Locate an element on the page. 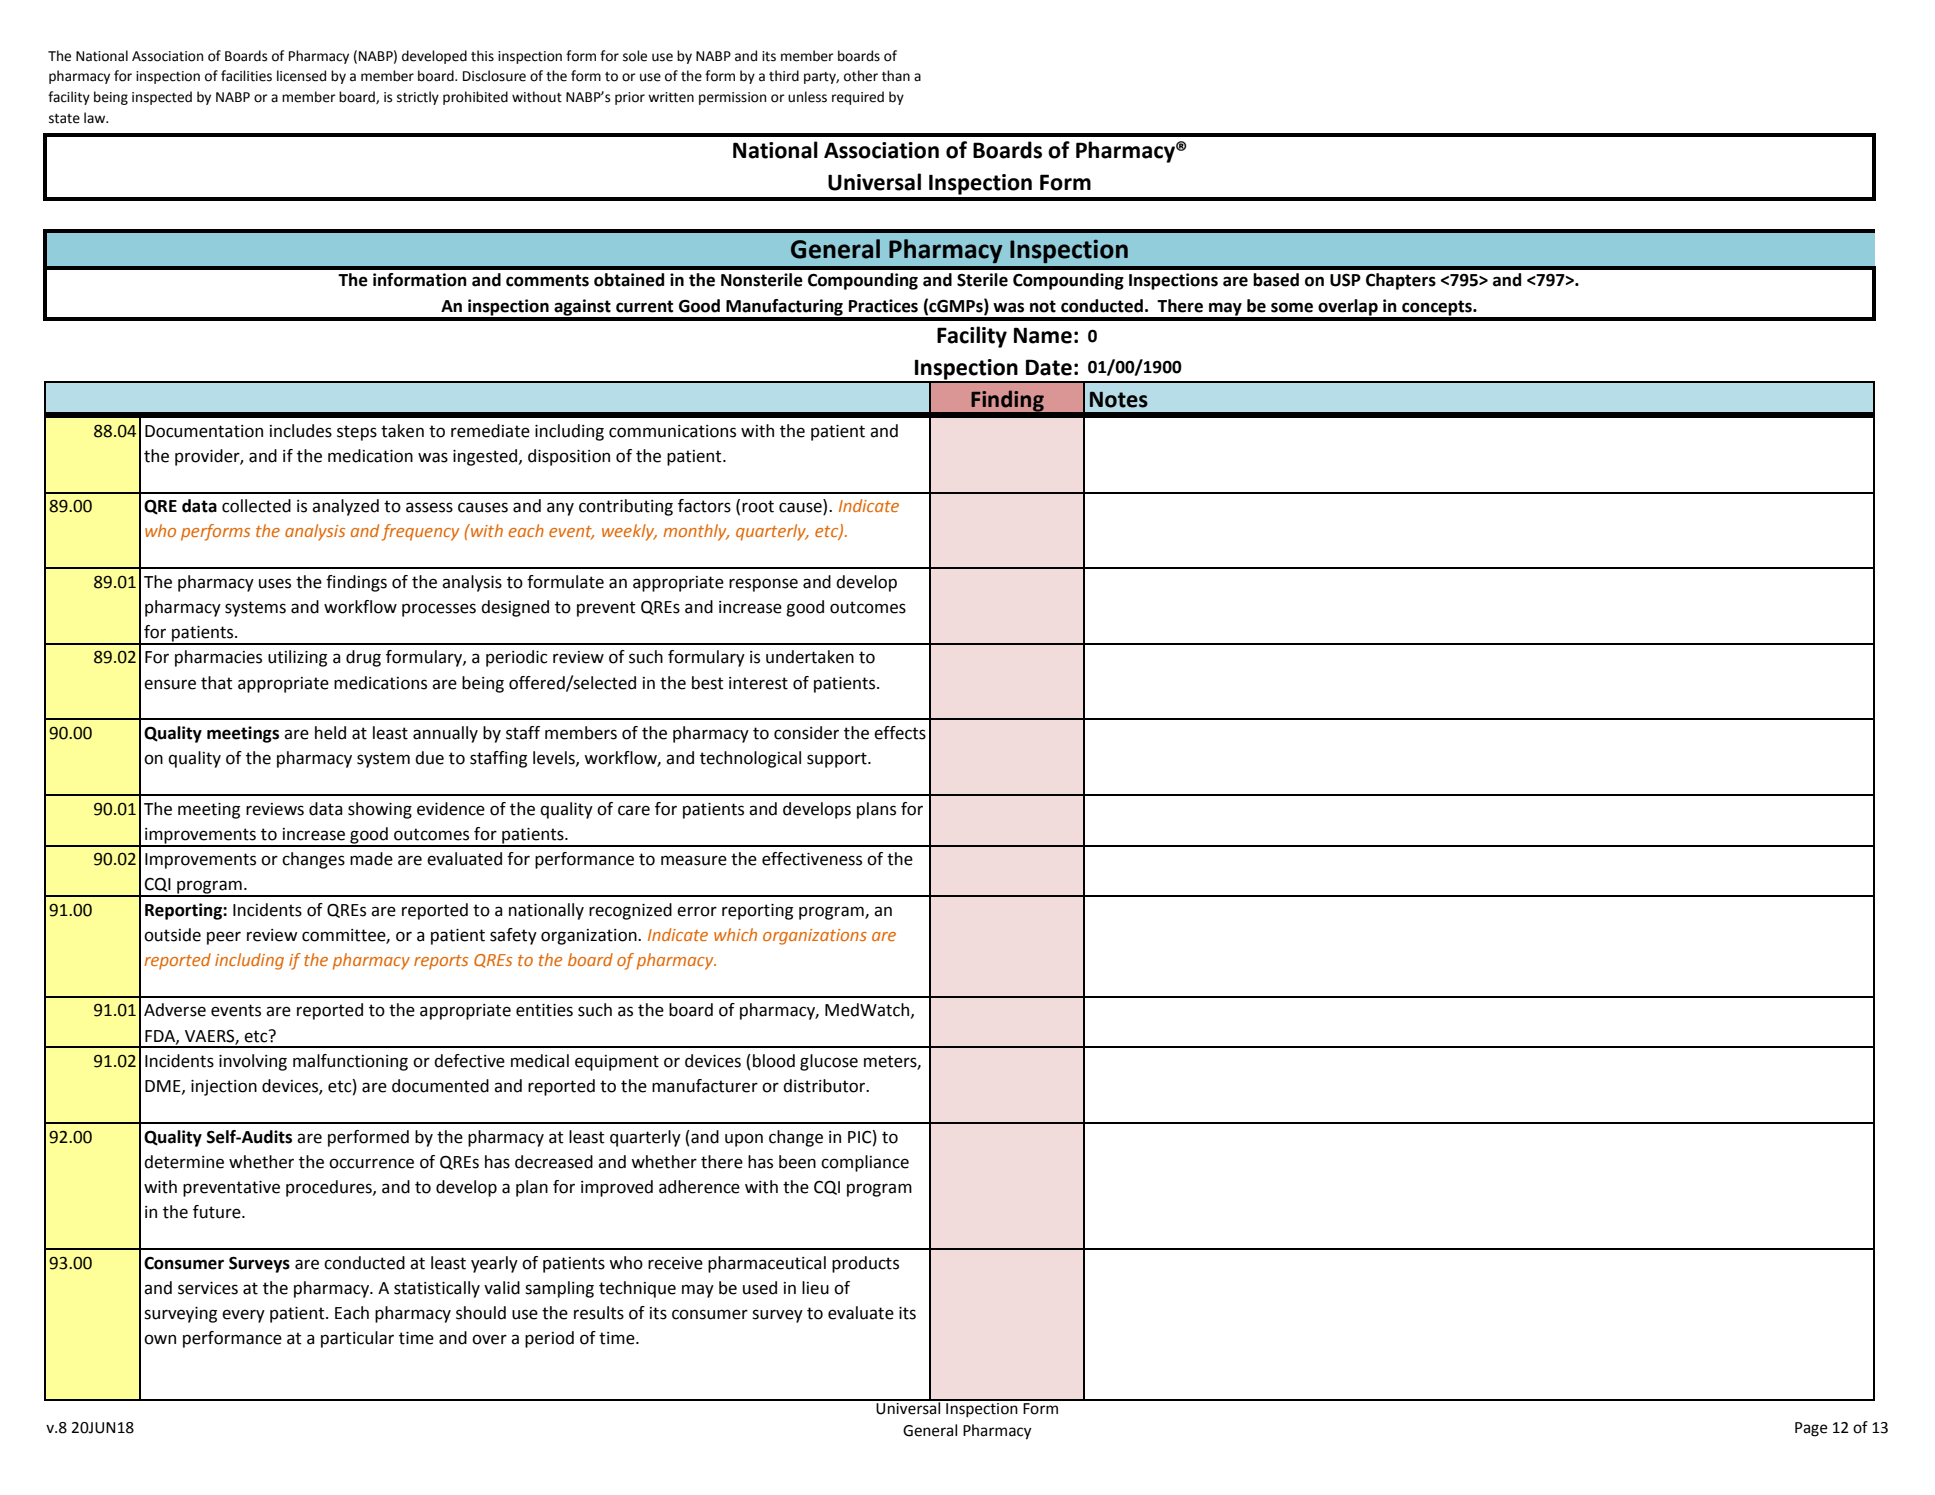 Image resolution: width=1935 pixels, height=1495 pixels. licensed is located at coordinates (301, 76).
